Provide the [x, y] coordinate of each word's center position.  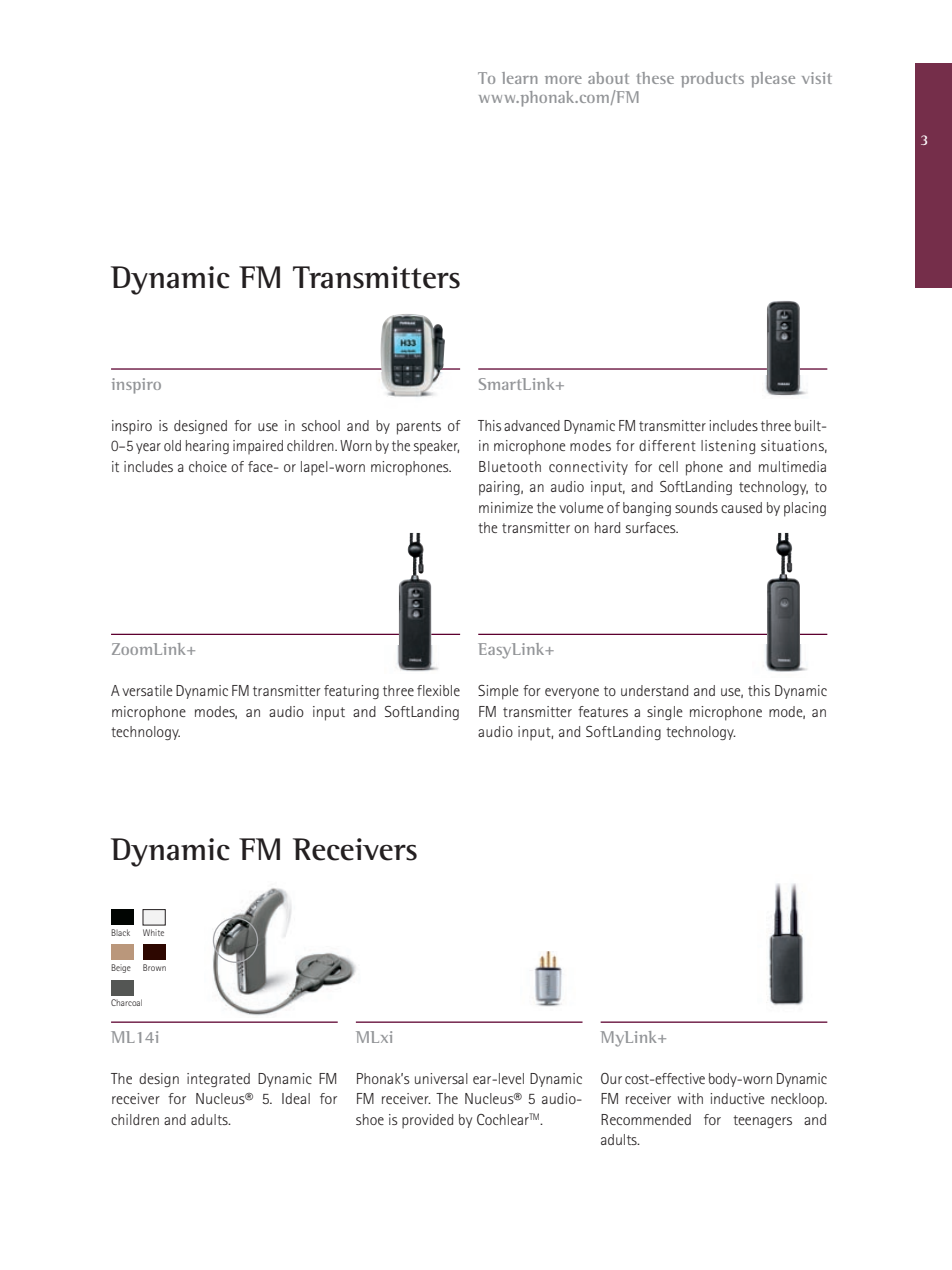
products [712, 80]
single [665, 713]
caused [741, 507]
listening [728, 447]
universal [441, 1078]
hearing [207, 447]
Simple [498, 692]
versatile [147, 690]
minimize [506, 507]
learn [520, 78]
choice [208, 466]
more [563, 80]
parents [419, 428]
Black [120, 932]
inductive [737, 1098]
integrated [218, 1080]
